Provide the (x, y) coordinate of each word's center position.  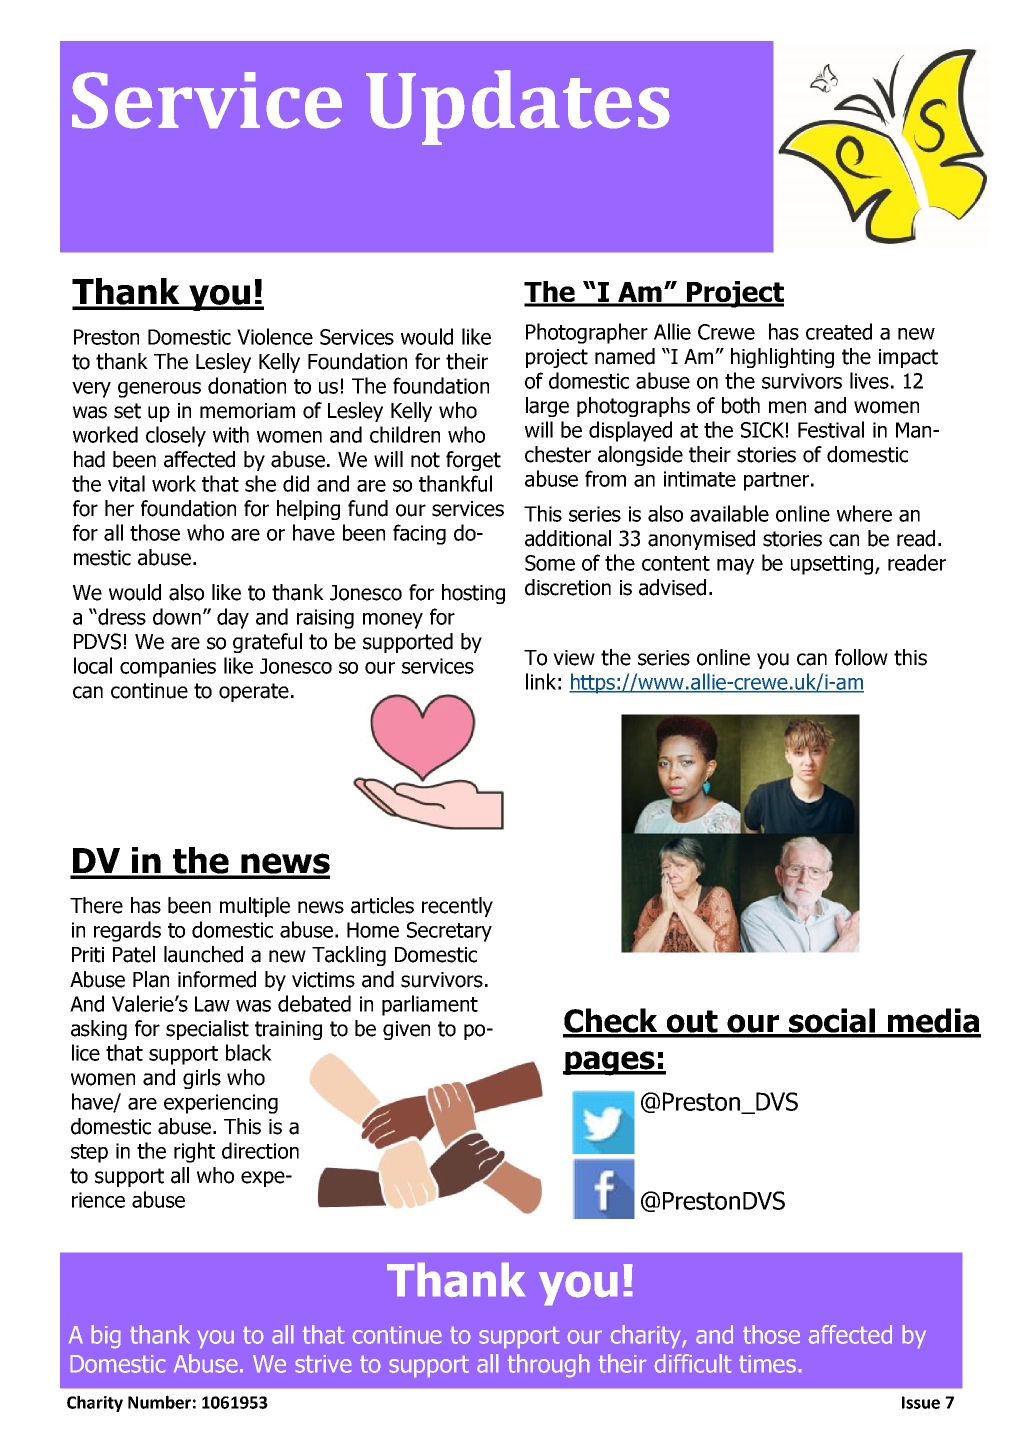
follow (861, 657)
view (574, 658)
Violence (275, 336)
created (839, 331)
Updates (517, 107)
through (548, 1365)
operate (254, 692)
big (106, 1336)
